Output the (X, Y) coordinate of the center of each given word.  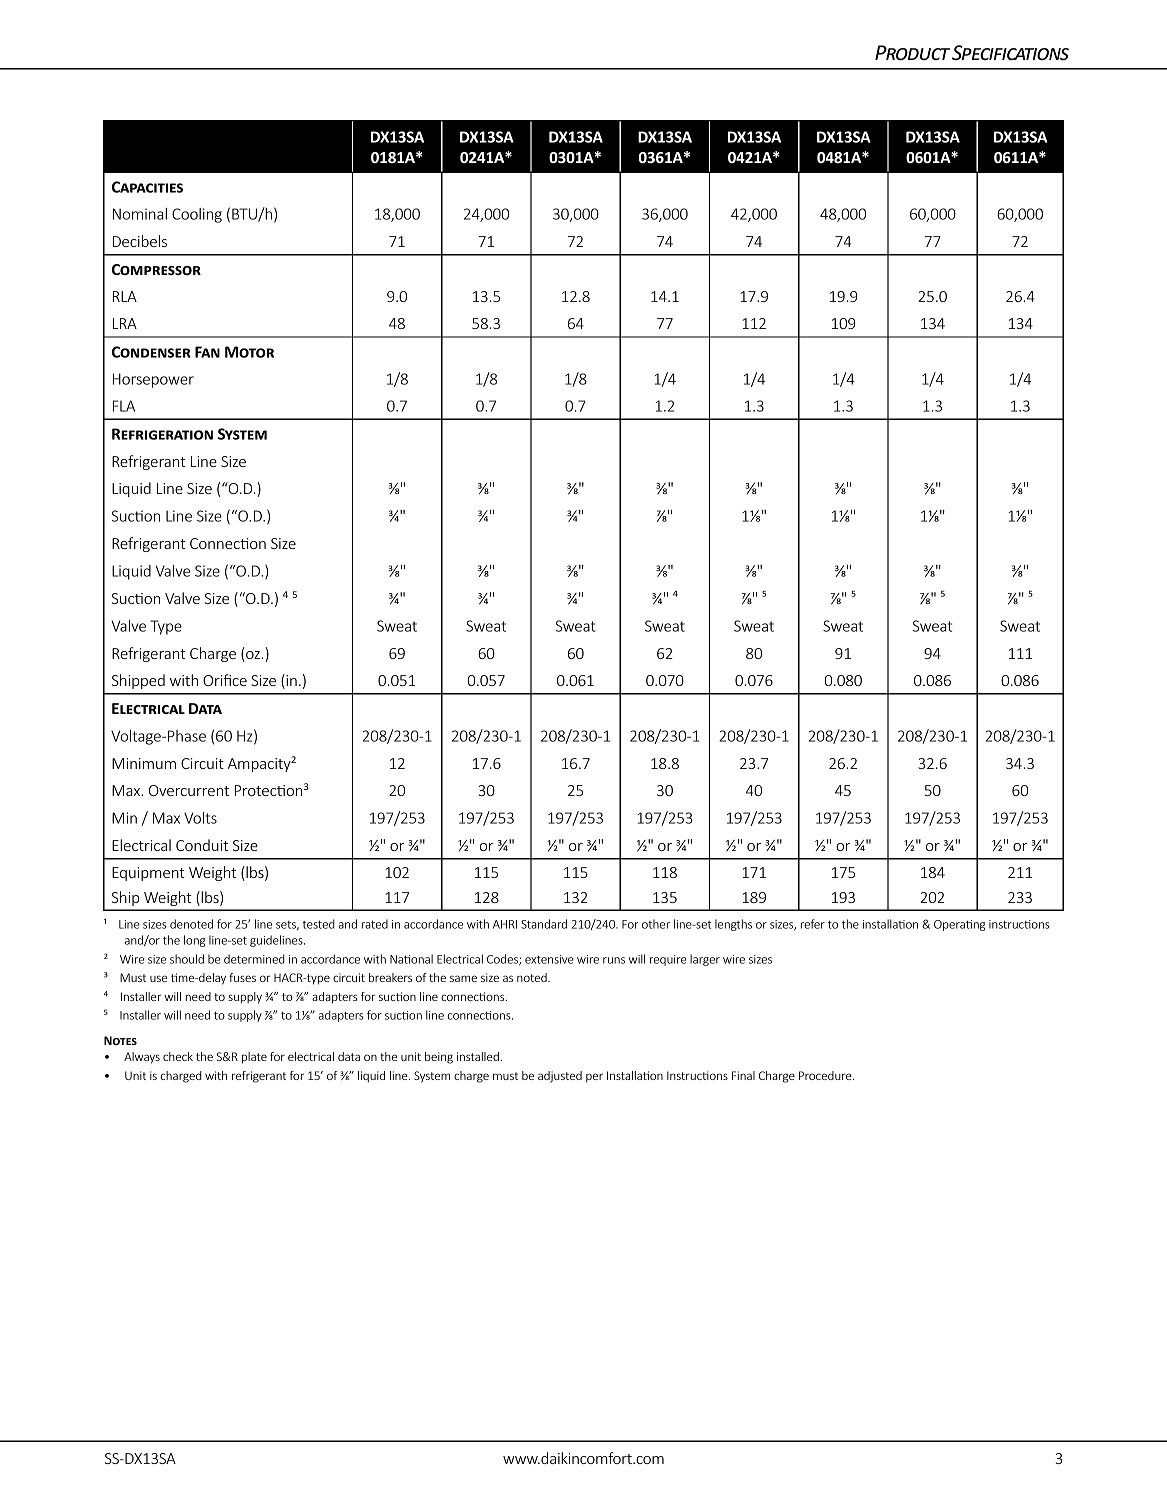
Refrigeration (162, 434)
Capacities (147, 187)
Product (912, 52)
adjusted (560, 1077)
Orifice (225, 680)
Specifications (1010, 52)
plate (254, 1058)
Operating (959, 925)
